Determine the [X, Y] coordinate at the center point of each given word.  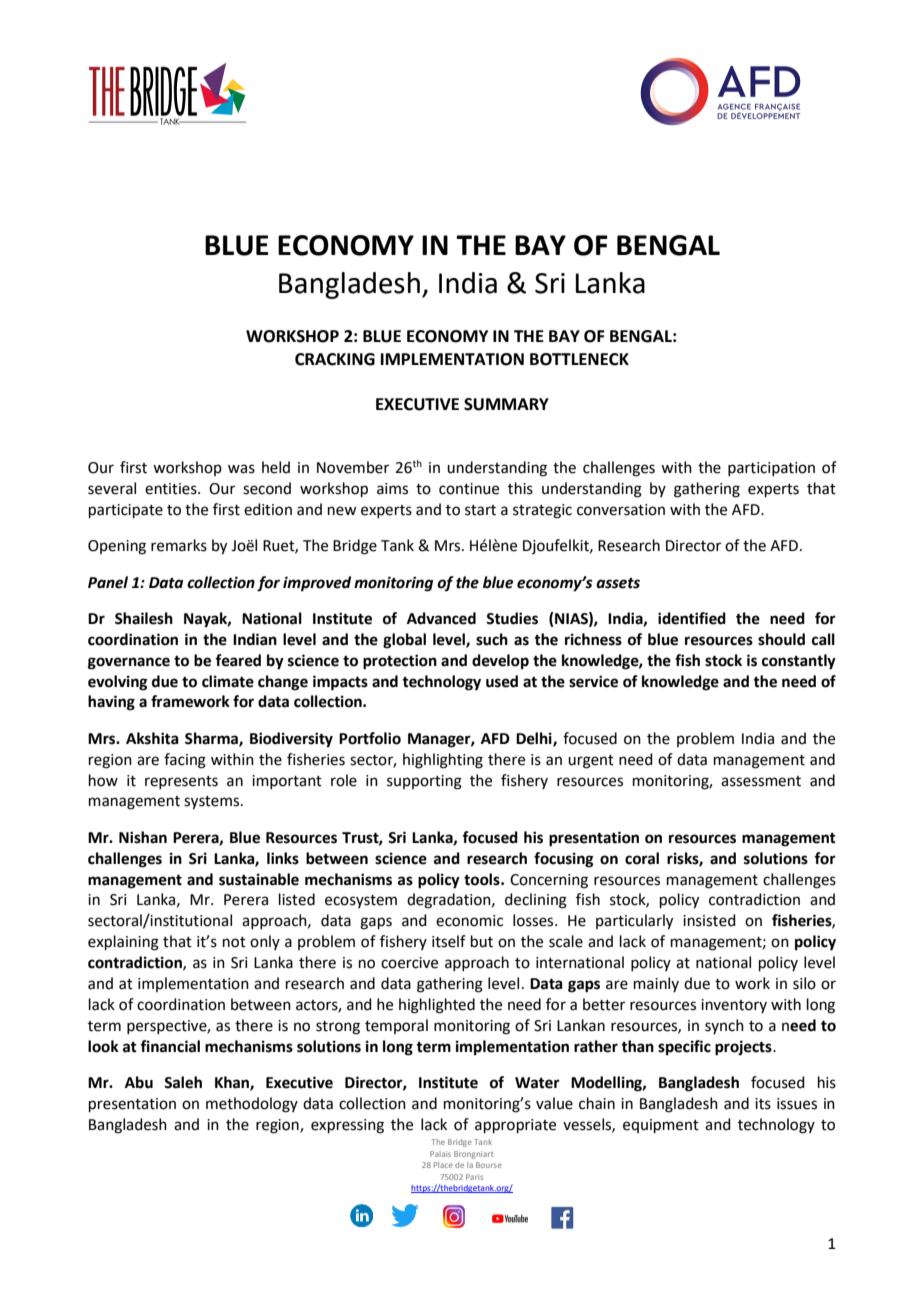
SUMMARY [506, 404]
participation [771, 469]
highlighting [443, 761]
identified [692, 618]
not [234, 942]
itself [449, 941]
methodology [252, 1105]
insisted [709, 920]
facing [185, 761]
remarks [179, 545]
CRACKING [335, 359]
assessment [761, 781]
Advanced [441, 618]
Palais [440, 1154]
